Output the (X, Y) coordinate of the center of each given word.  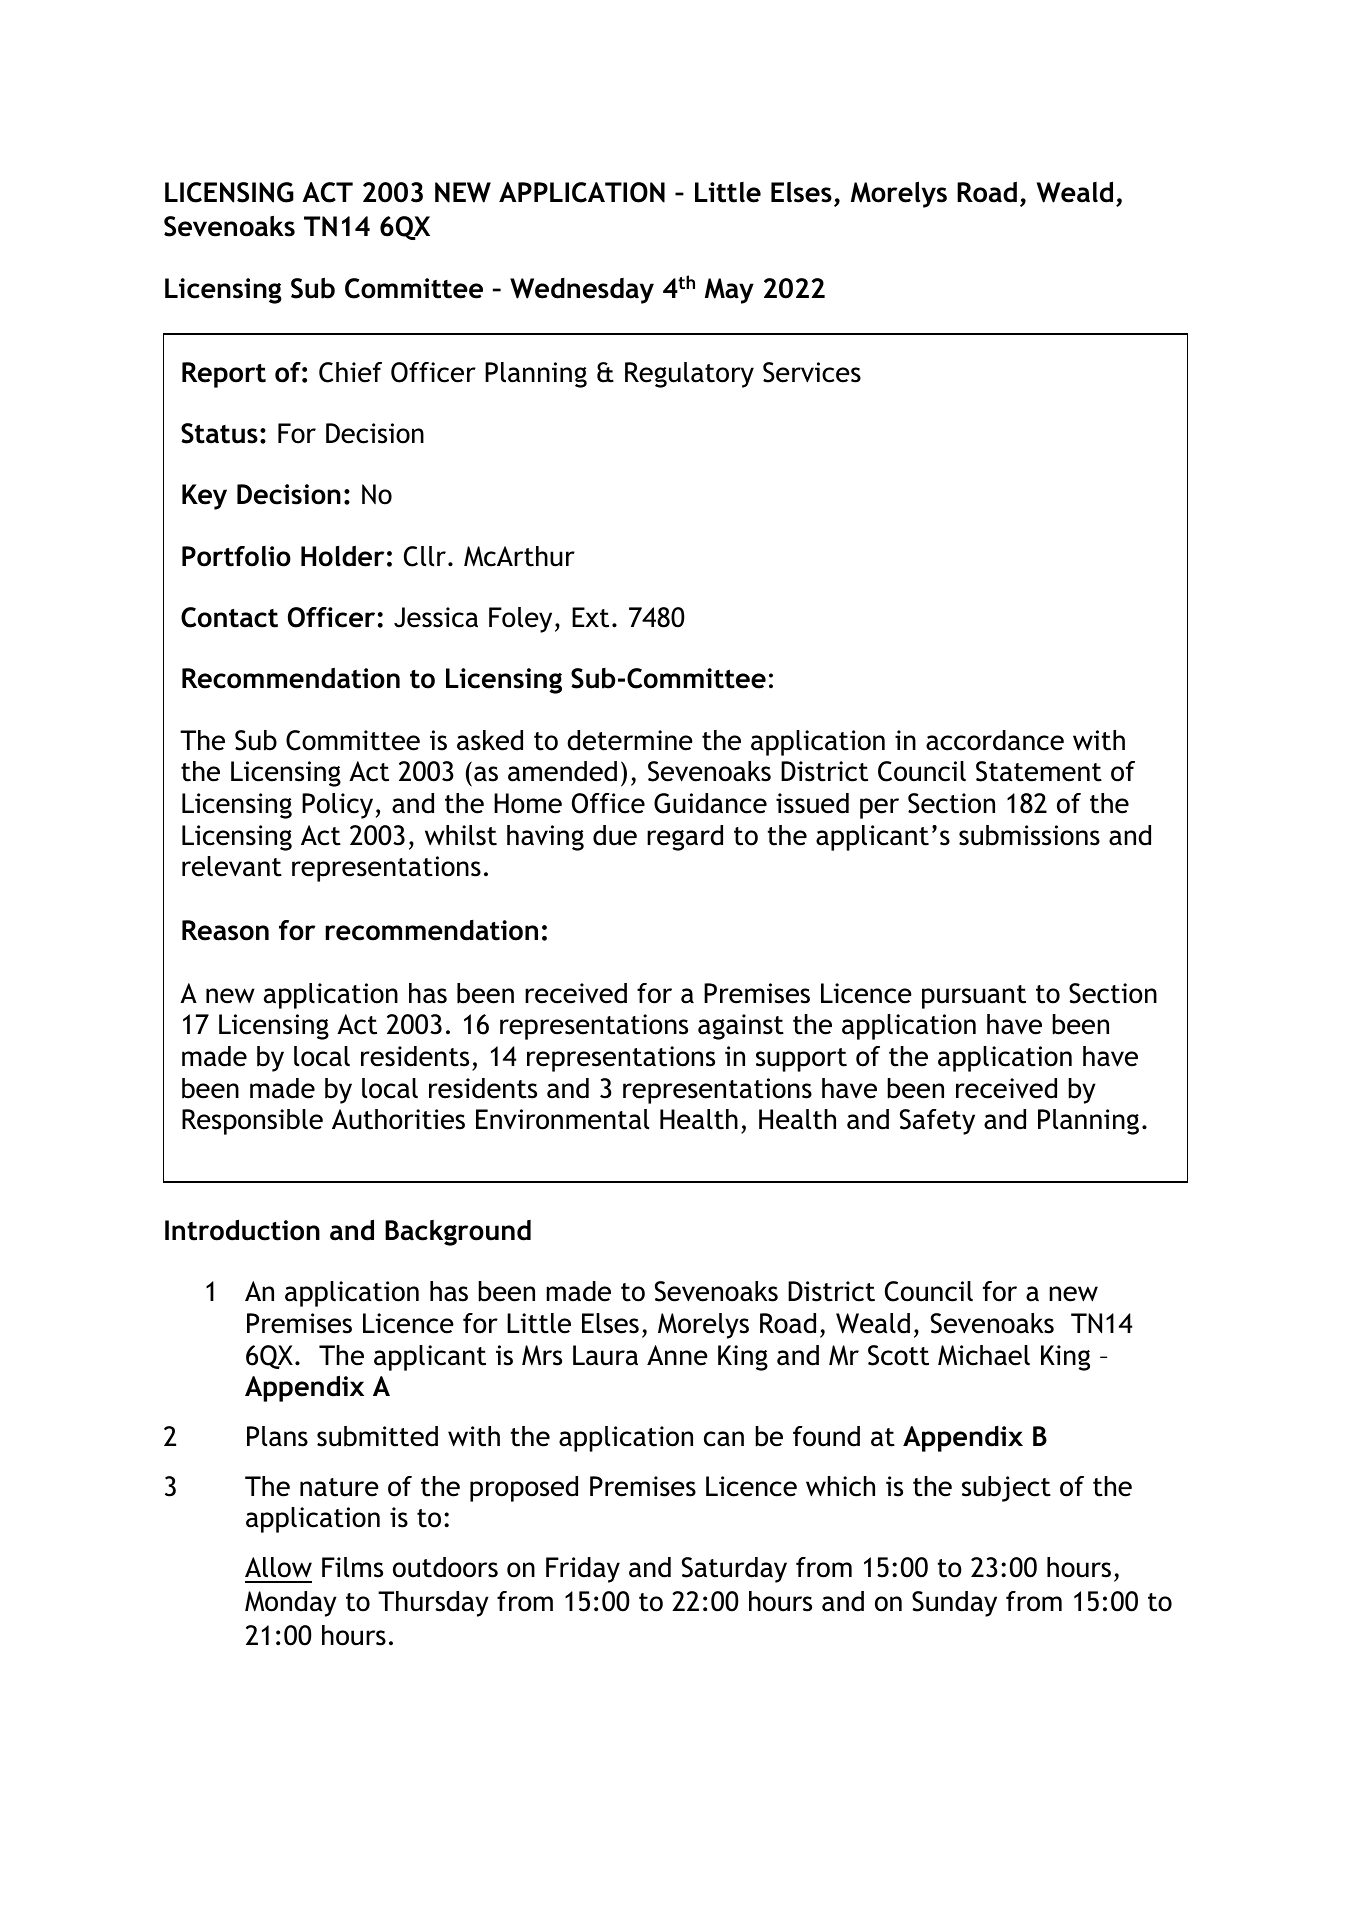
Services (812, 372)
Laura (605, 1355)
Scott (898, 1355)
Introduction (242, 1230)
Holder (342, 556)
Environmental (562, 1119)
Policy (337, 806)
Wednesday (582, 291)
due (615, 835)
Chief (350, 372)
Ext (590, 617)
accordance (995, 740)
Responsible (252, 1122)
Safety (937, 1122)
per (879, 808)
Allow (278, 1567)
